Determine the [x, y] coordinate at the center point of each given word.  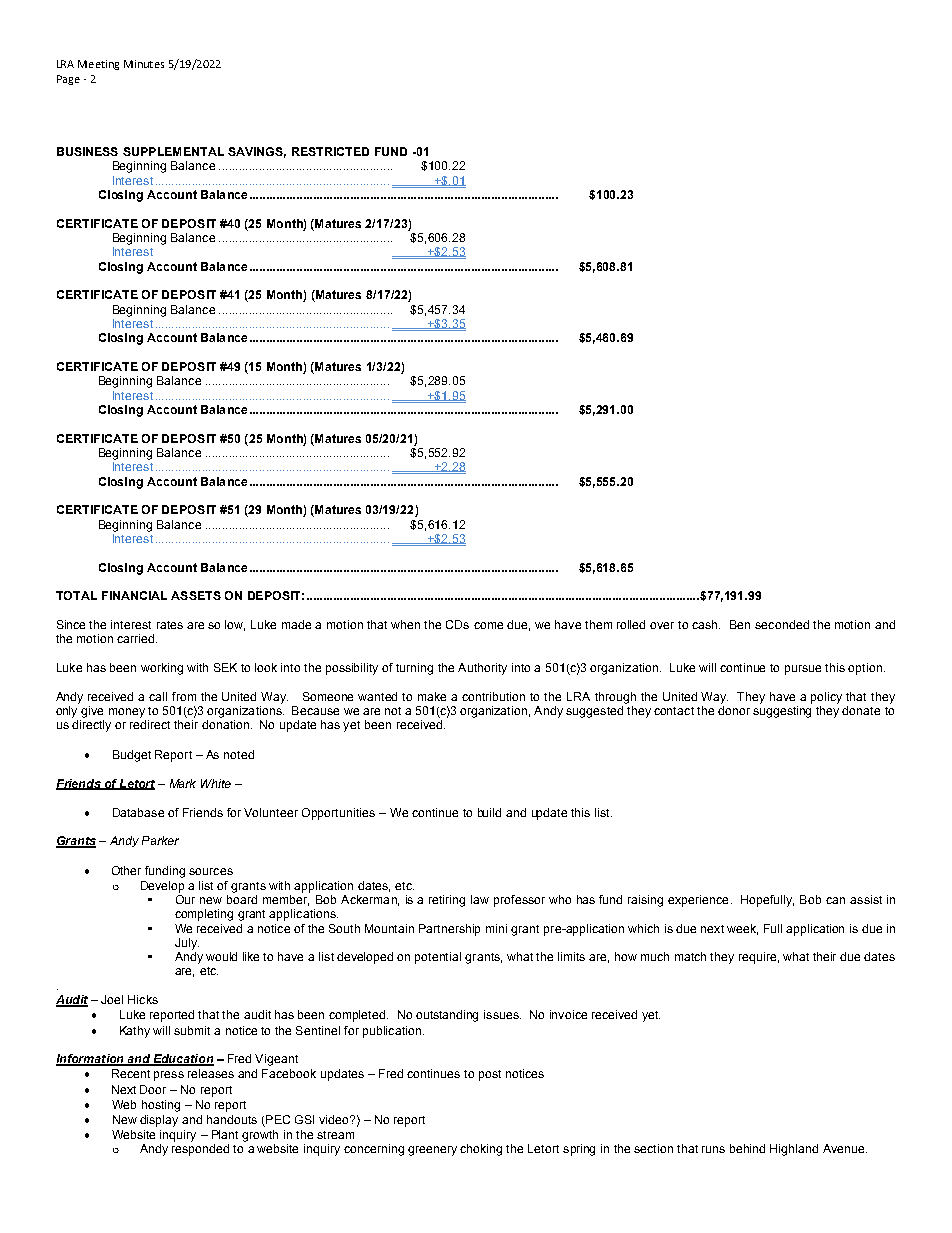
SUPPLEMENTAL [173, 151]
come [488, 625]
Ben [740, 624]
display [159, 1121]
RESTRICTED [330, 151]
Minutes [144, 64]
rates [170, 625]
